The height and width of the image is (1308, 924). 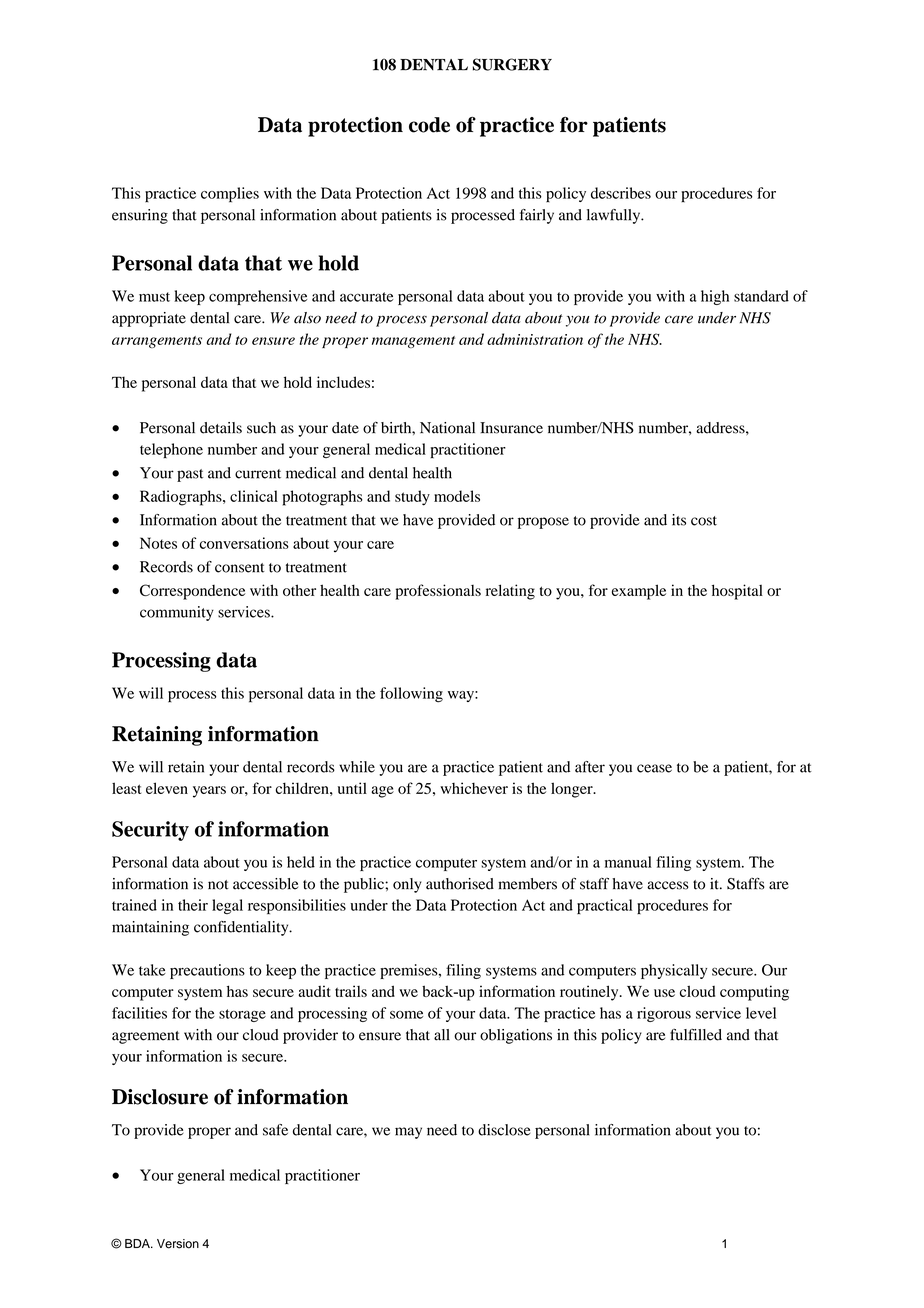 I want to click on its, so click(x=679, y=520).
